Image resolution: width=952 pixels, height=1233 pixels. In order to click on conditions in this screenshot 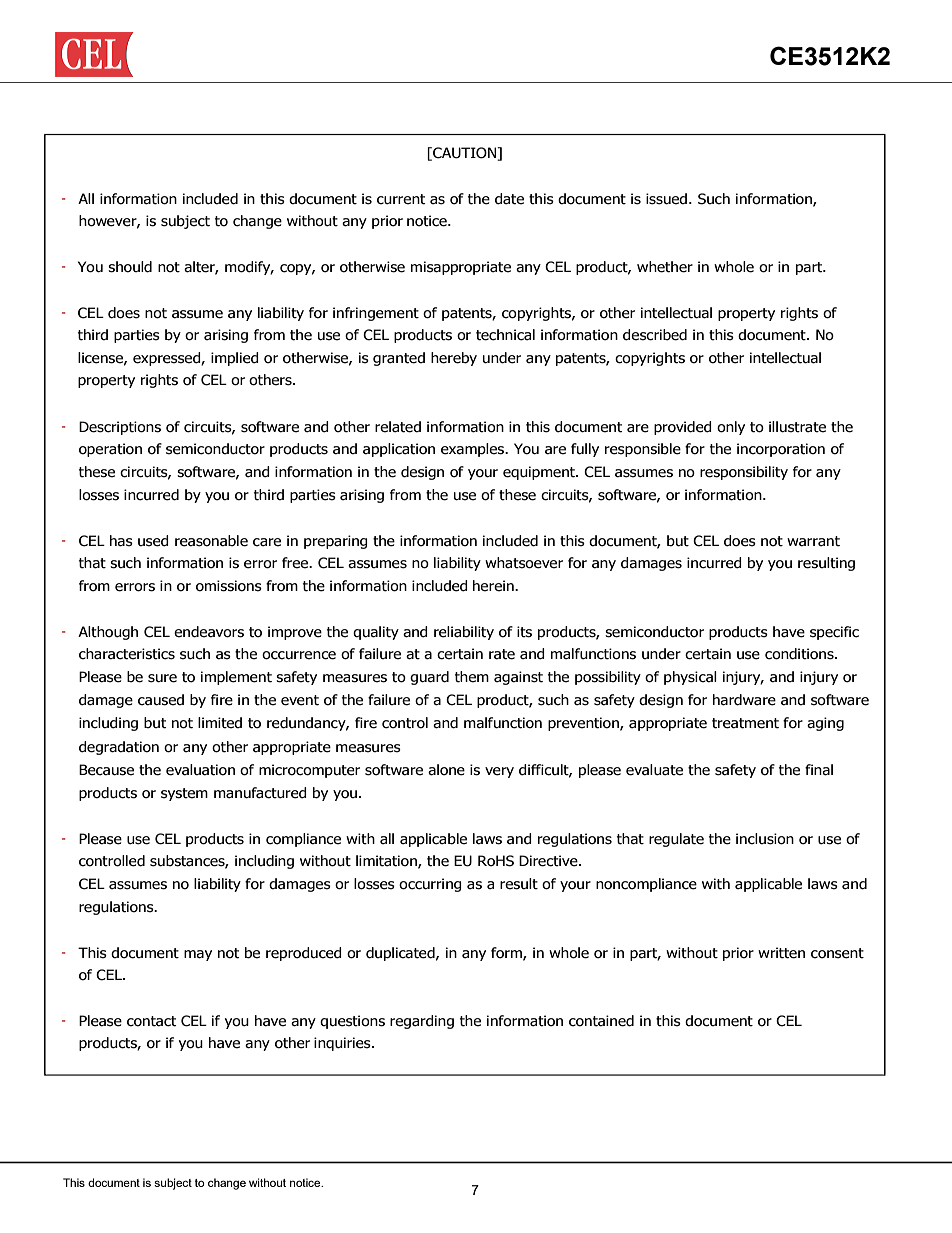, I will do `click(800, 654)`.
